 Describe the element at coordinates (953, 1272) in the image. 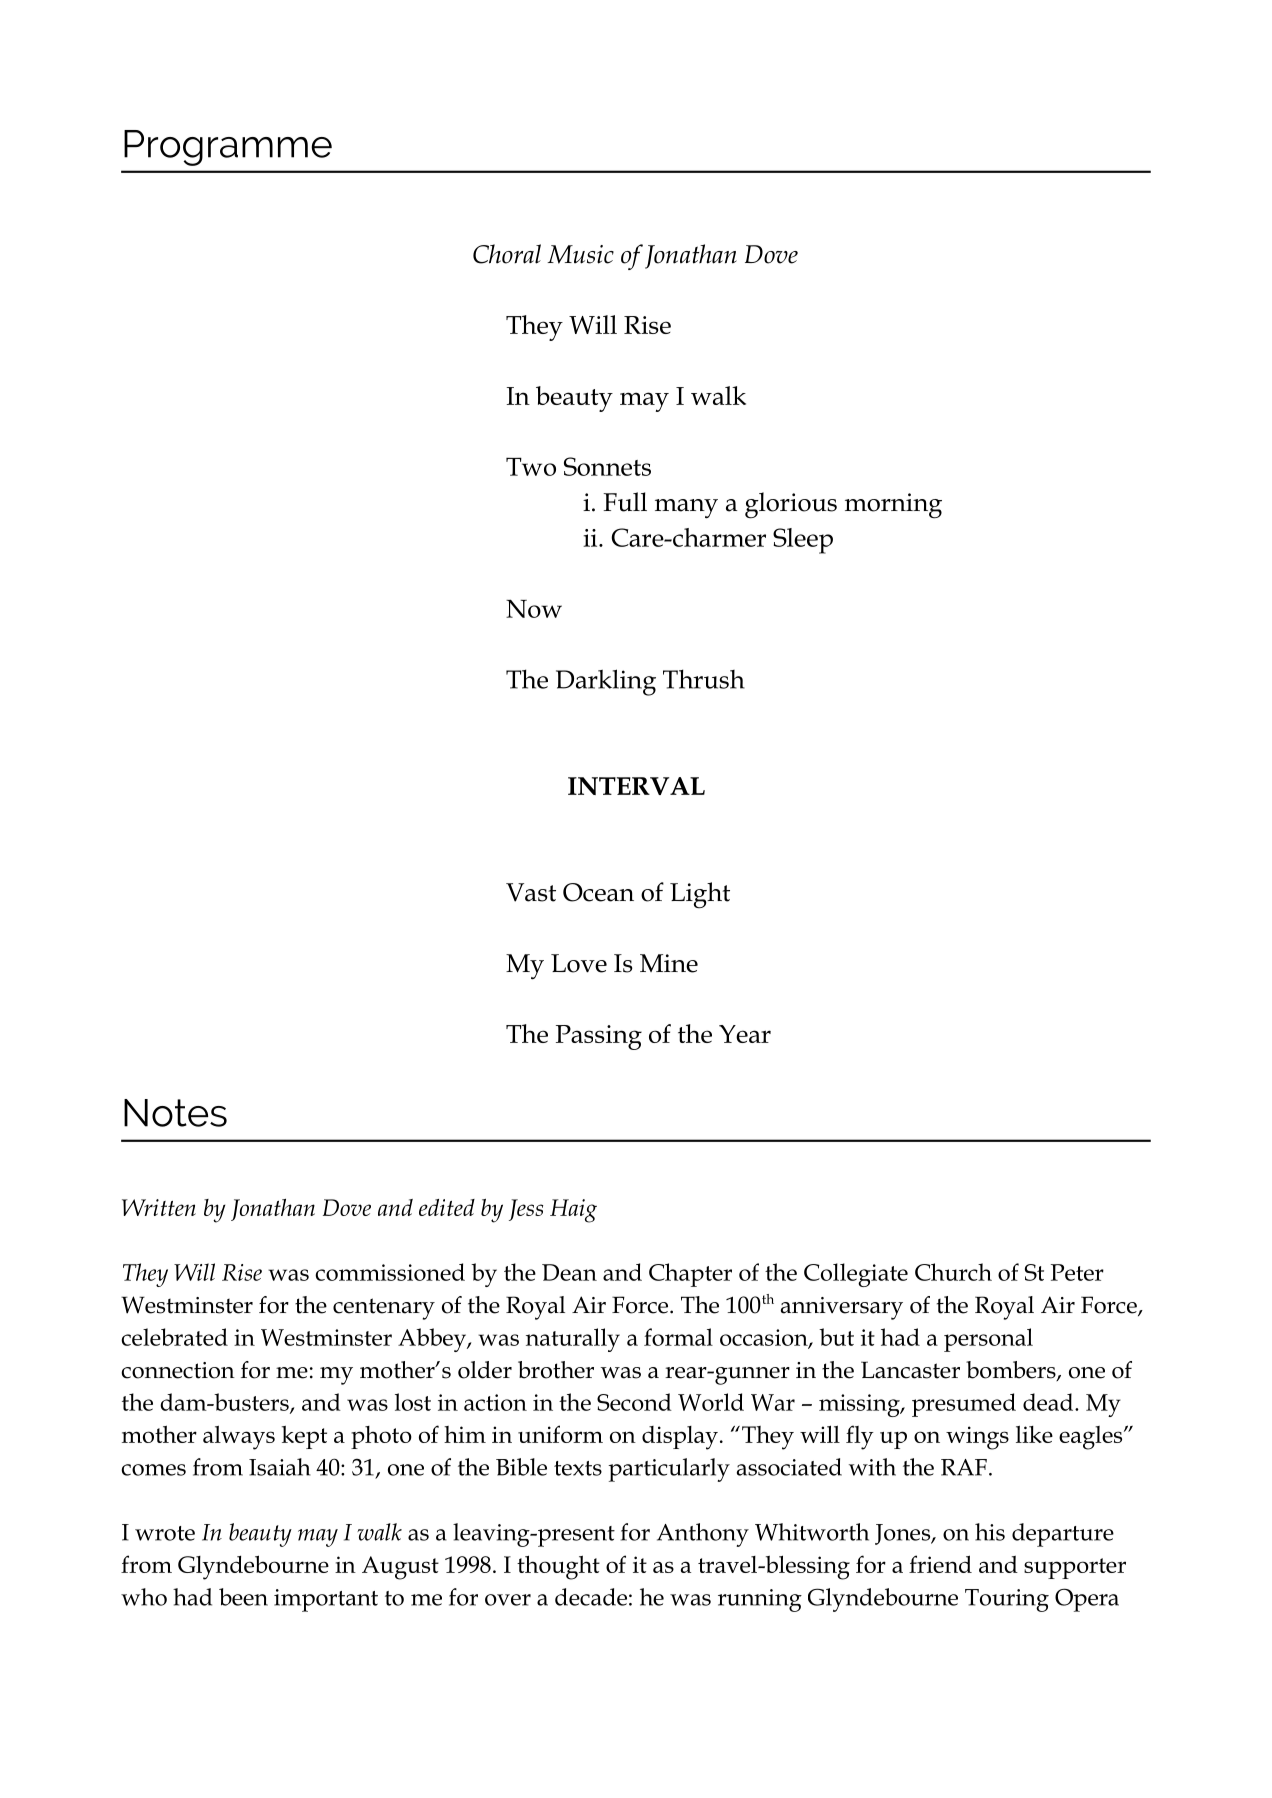

I see `Church` at that location.
